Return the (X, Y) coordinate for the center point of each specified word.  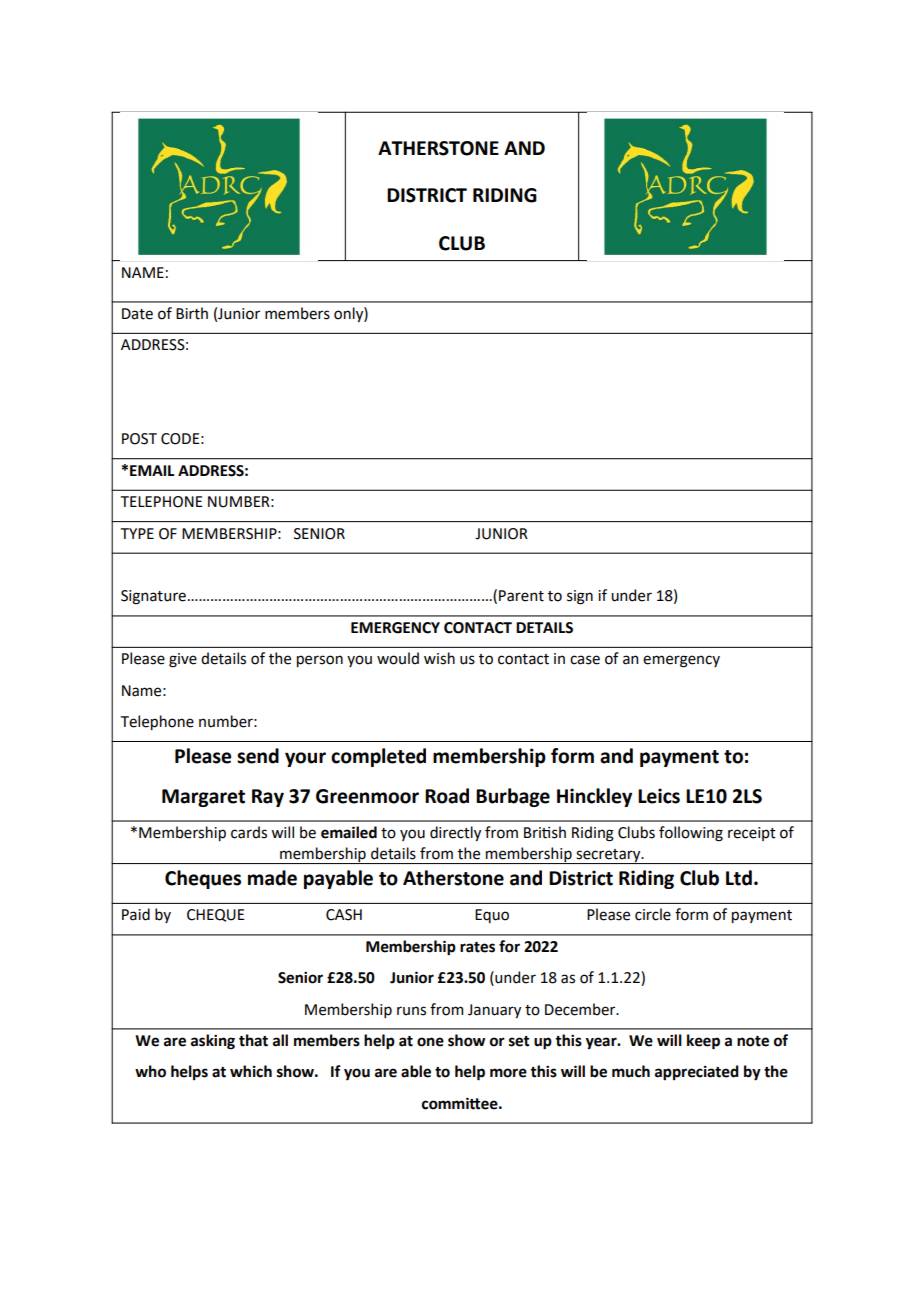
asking (213, 1042)
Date (137, 314)
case (585, 660)
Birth (192, 313)
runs (411, 1011)
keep (703, 1042)
